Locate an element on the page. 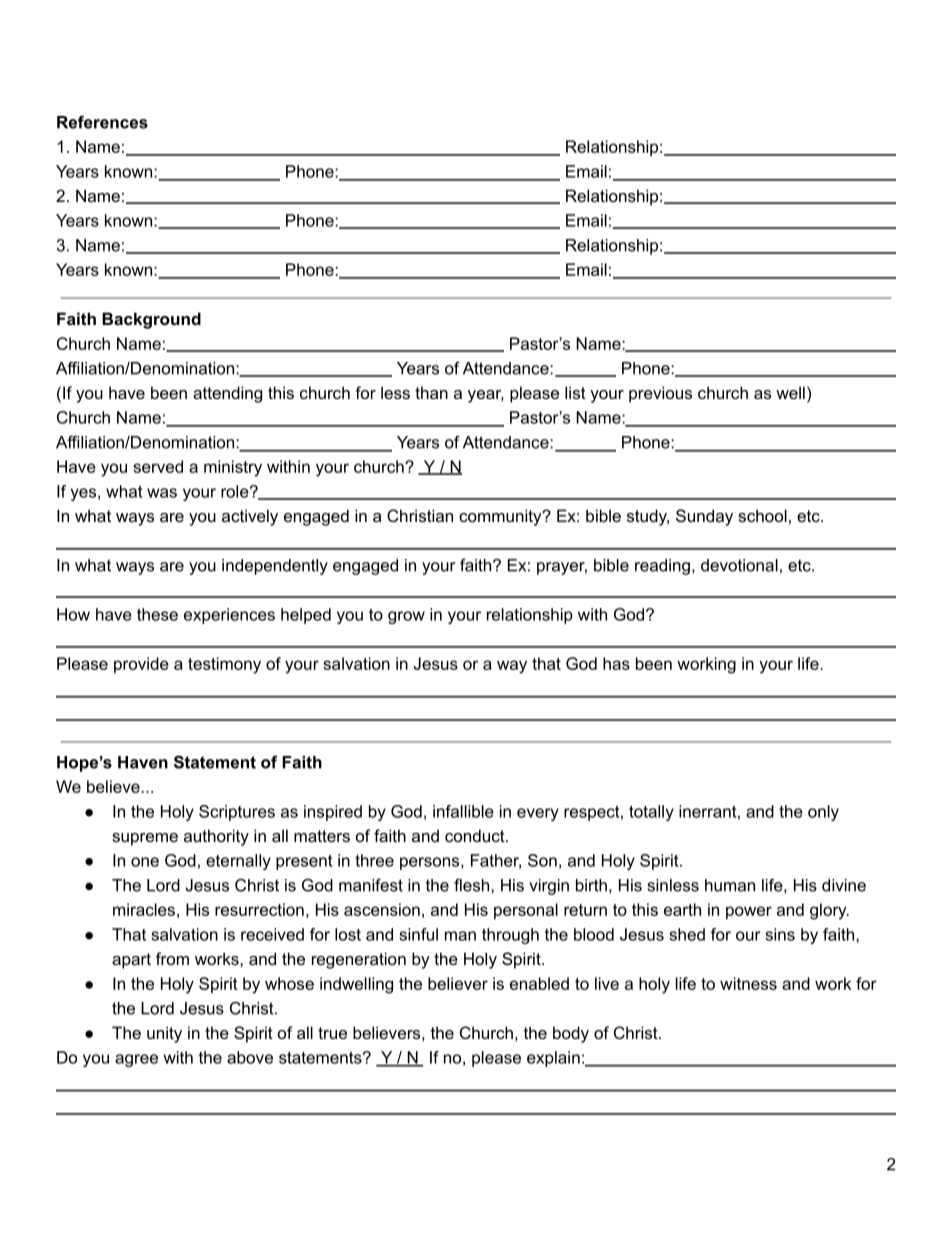 The height and width of the page is (1233, 952). than is located at coordinates (431, 392).
